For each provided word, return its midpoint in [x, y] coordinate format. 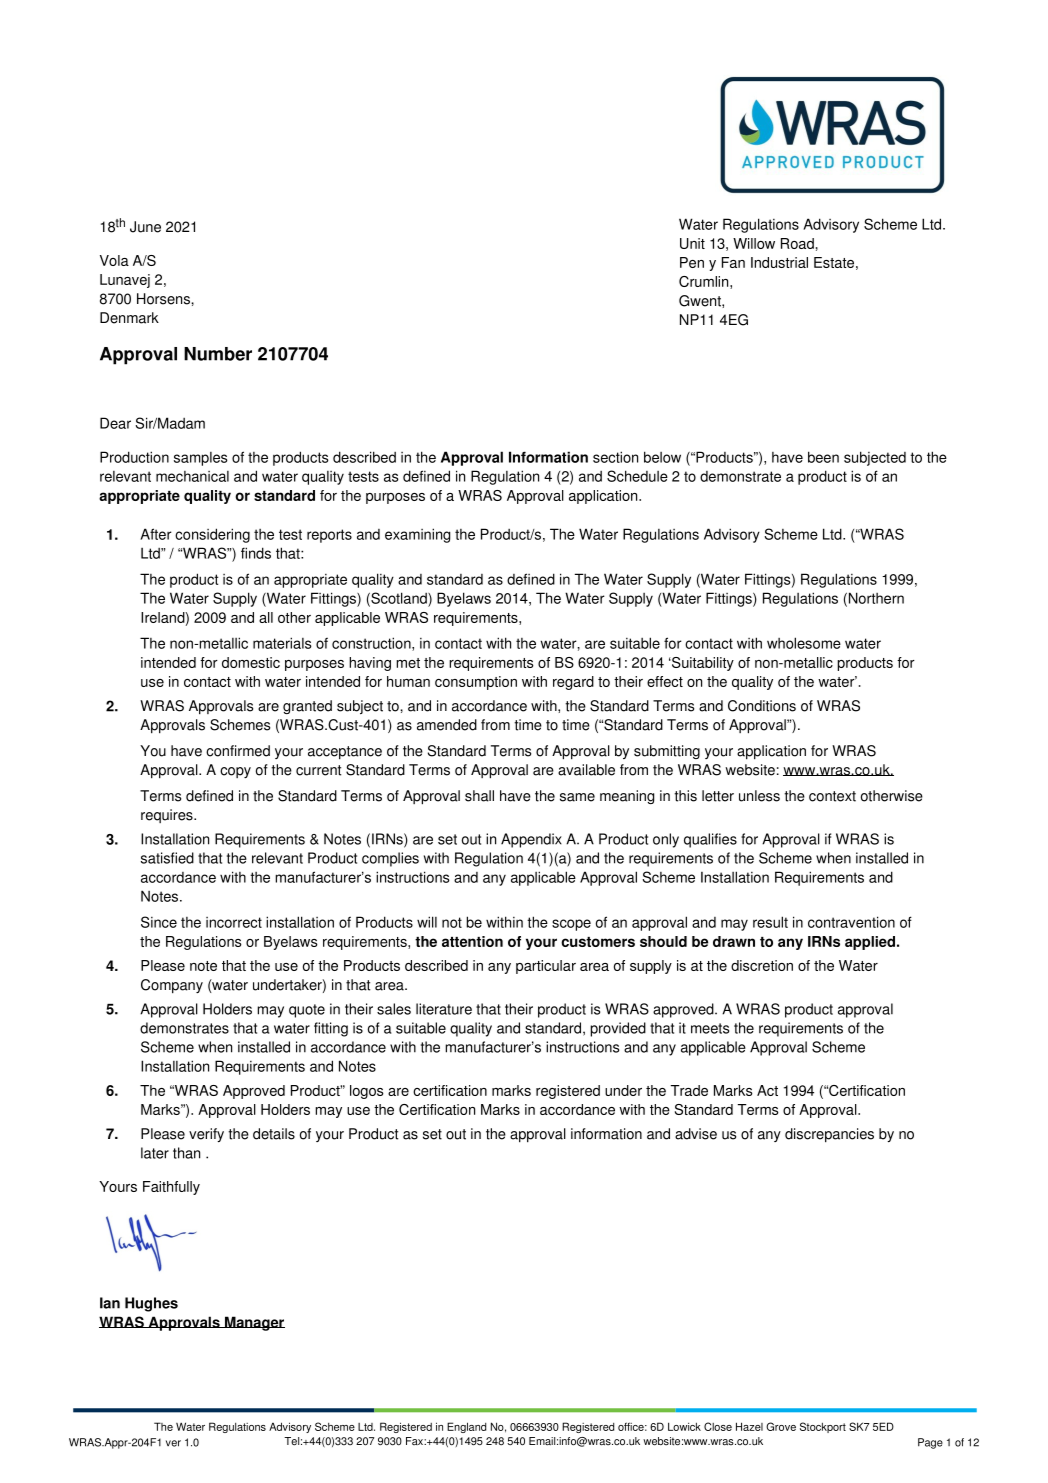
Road [797, 243]
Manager [254, 1323]
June [145, 227]
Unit [692, 243]
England [466, 1427]
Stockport [823, 1427]
